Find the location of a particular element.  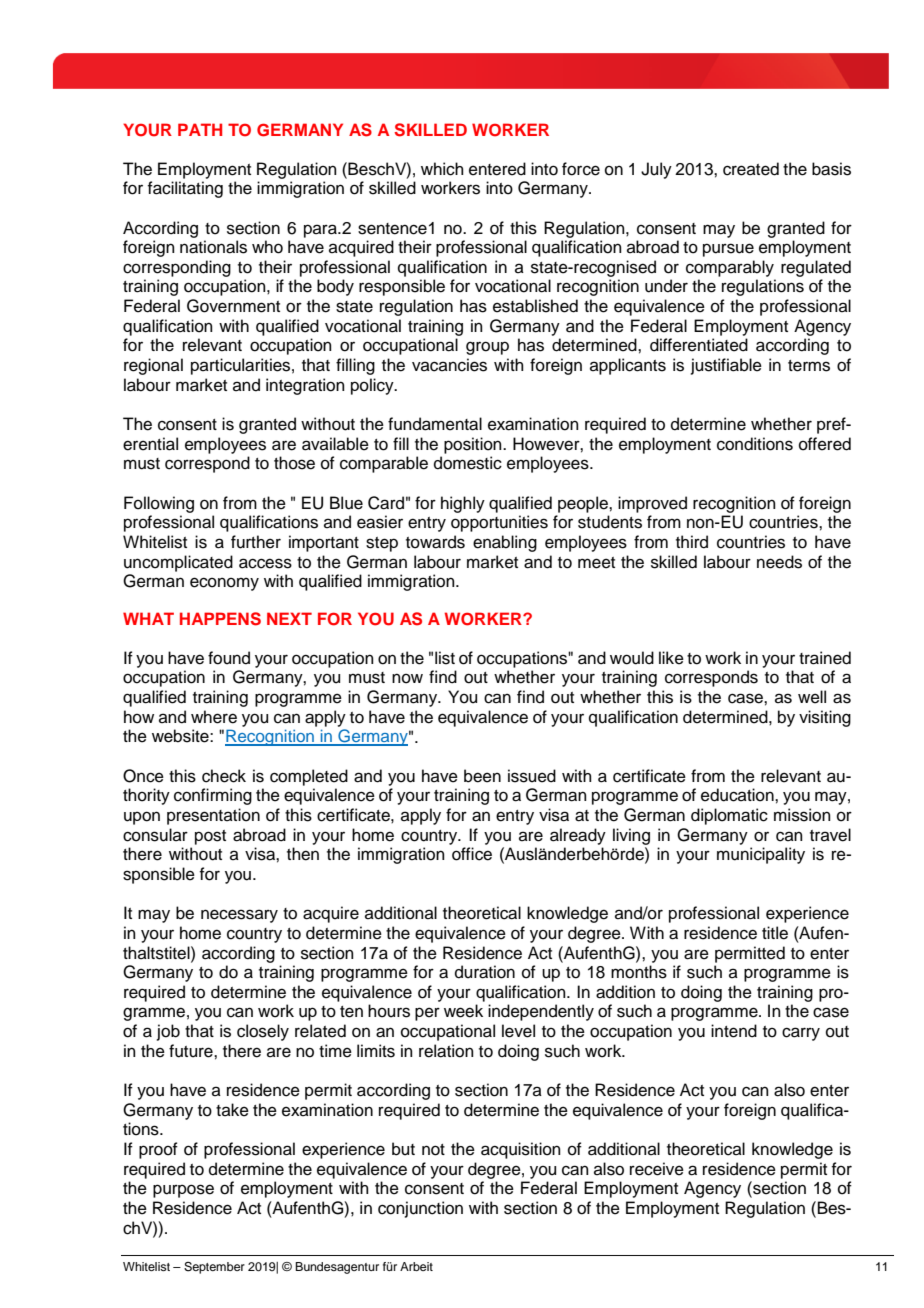

September is located at coordinates (214, 1268).
